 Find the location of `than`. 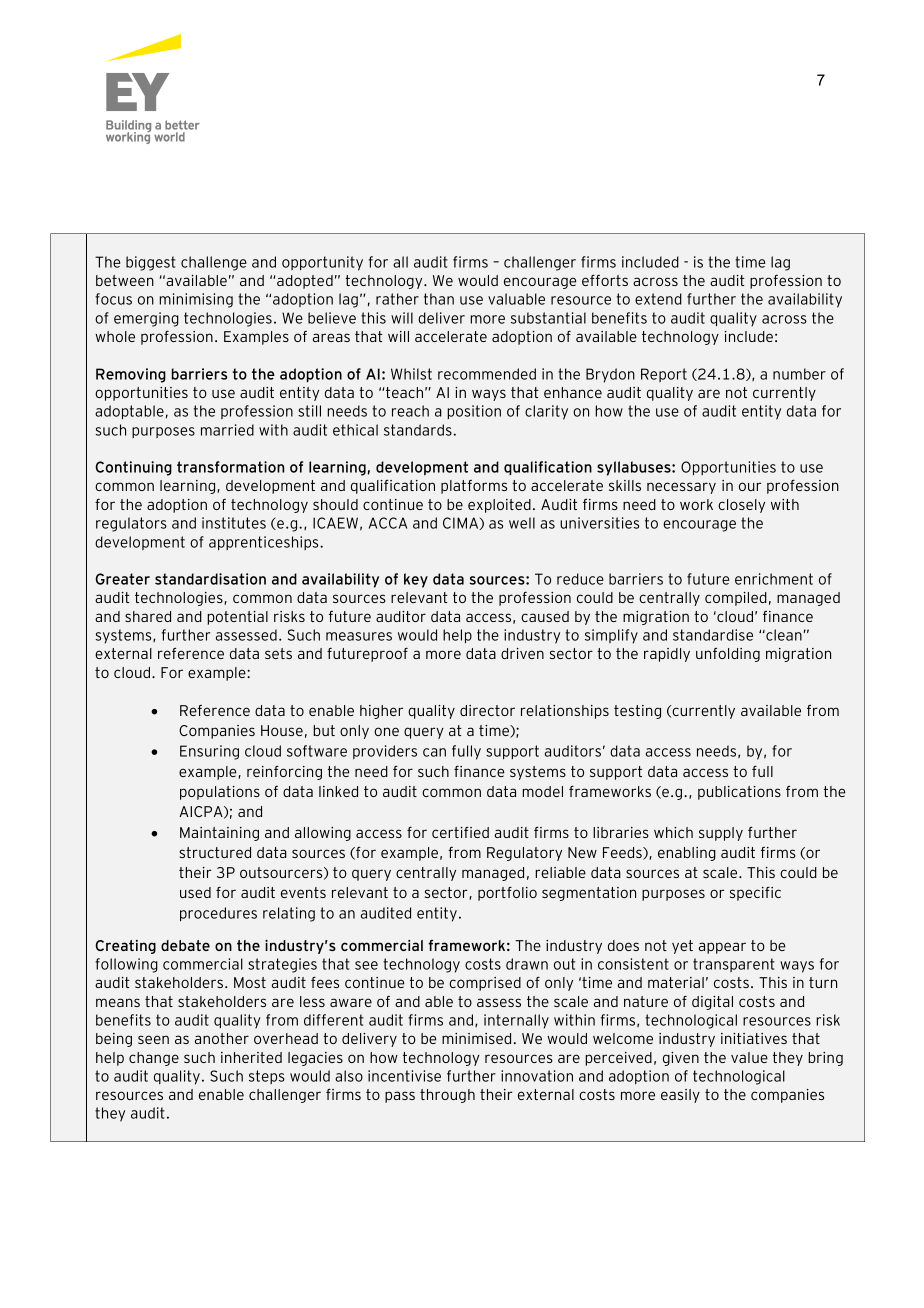

than is located at coordinates (439, 299).
